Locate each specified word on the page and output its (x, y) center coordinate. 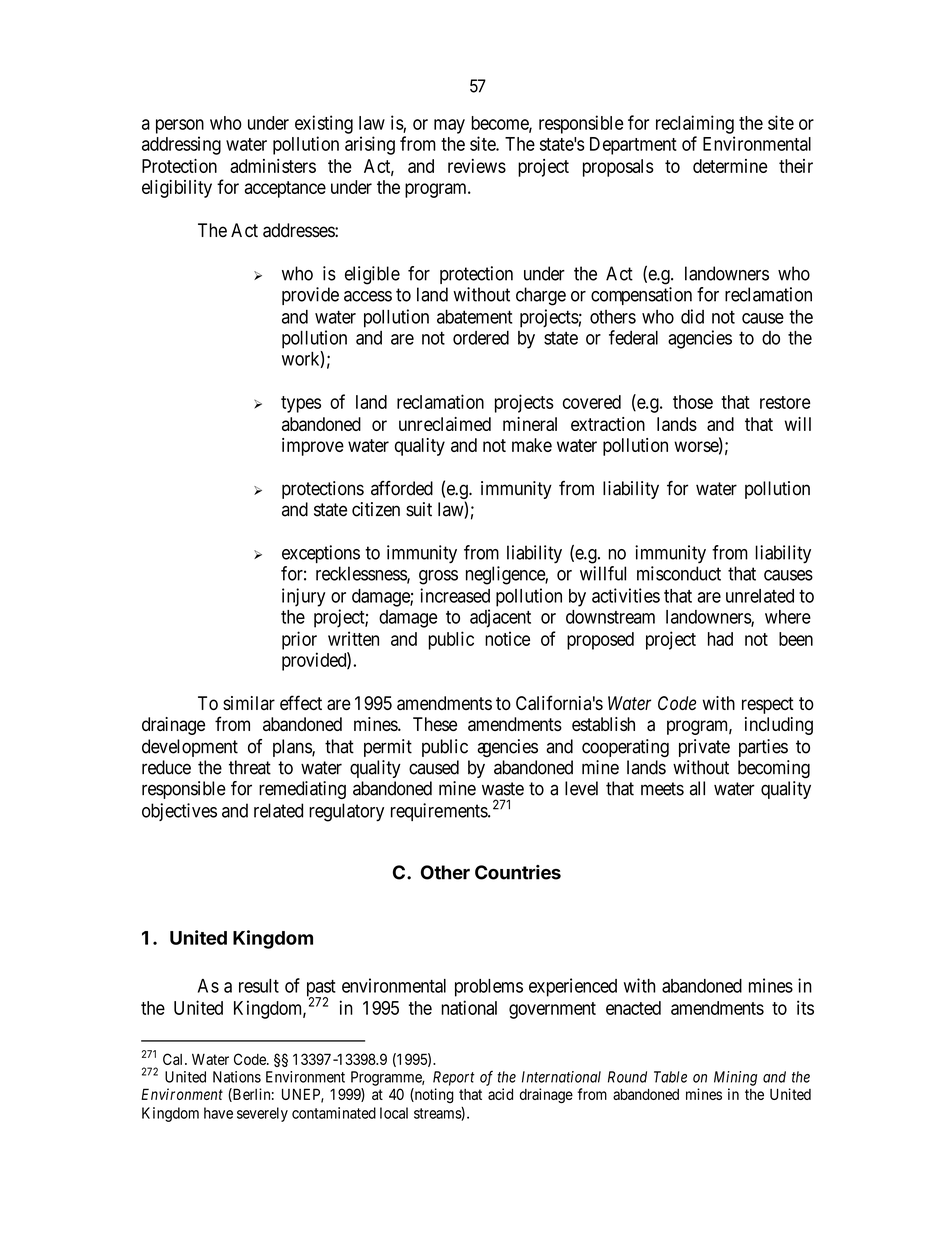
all (697, 788)
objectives (179, 812)
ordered (481, 338)
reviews (477, 166)
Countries (518, 872)
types (301, 404)
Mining (735, 1078)
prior (299, 640)
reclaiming (695, 124)
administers (273, 166)
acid (500, 1094)
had (720, 639)
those (693, 402)
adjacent (500, 618)
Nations (237, 1077)
